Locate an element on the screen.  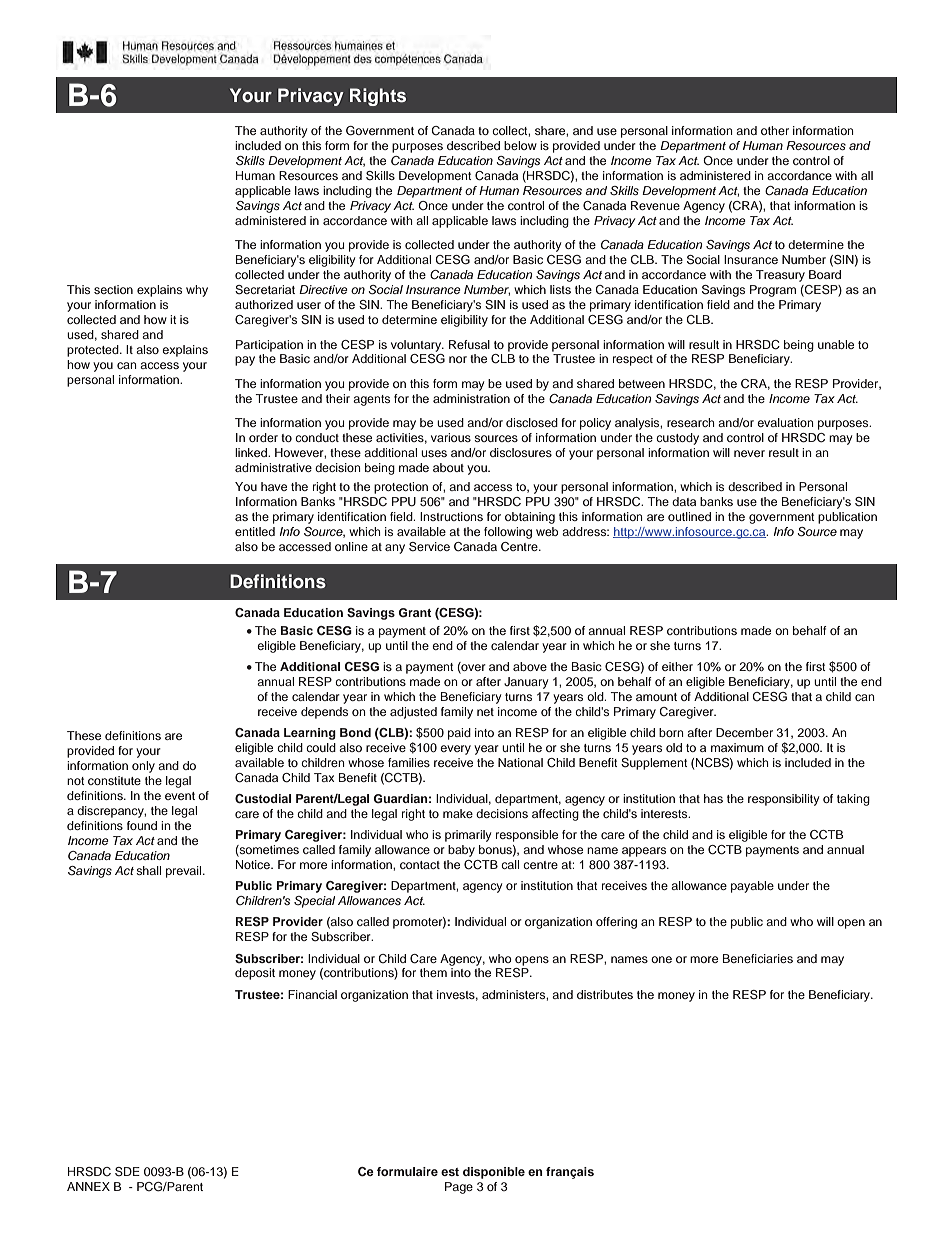
below is located at coordinates (520, 145).
